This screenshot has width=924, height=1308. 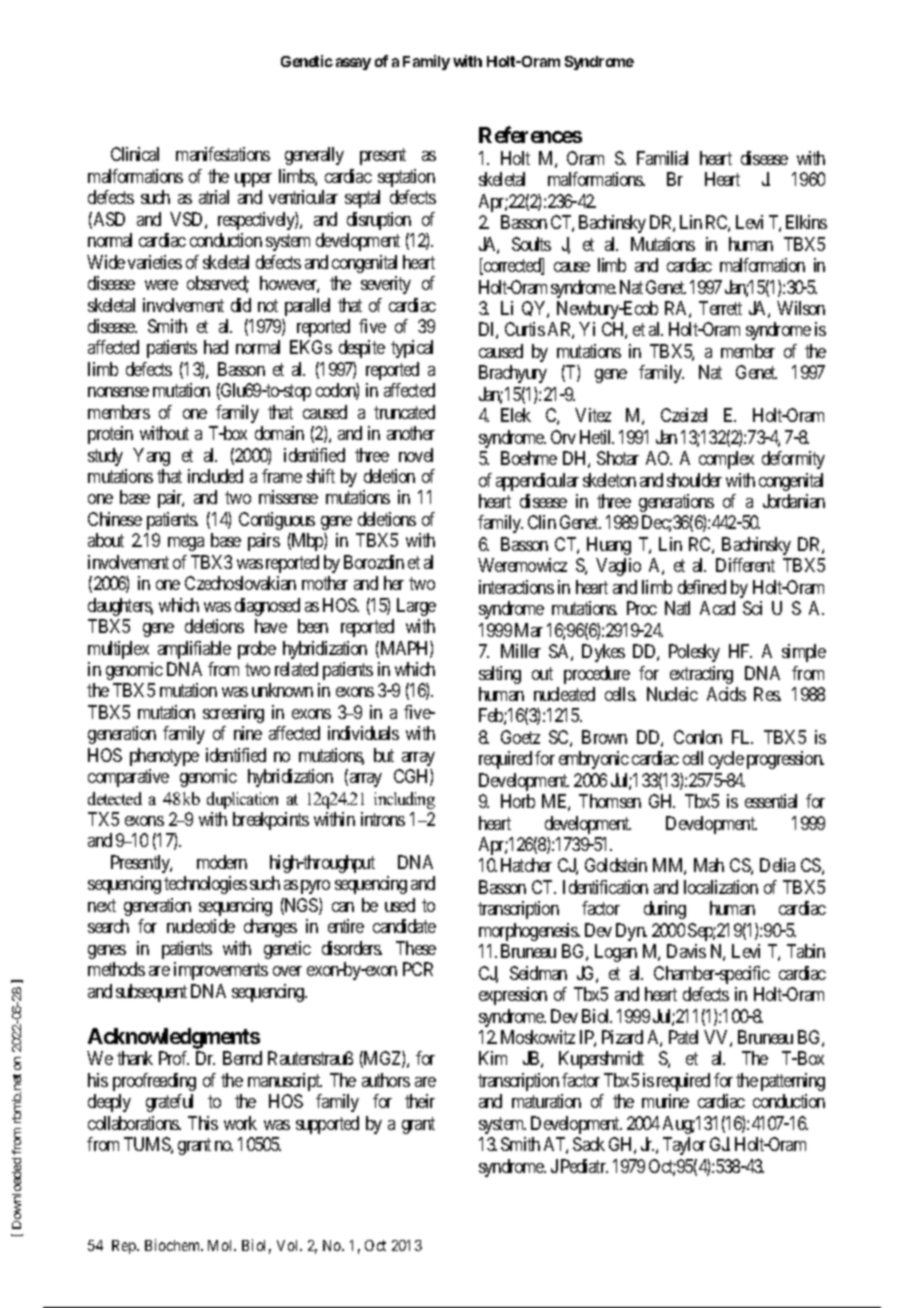 What do you see at coordinates (662, 158) in the screenshot?
I see `Familial` at bounding box center [662, 158].
